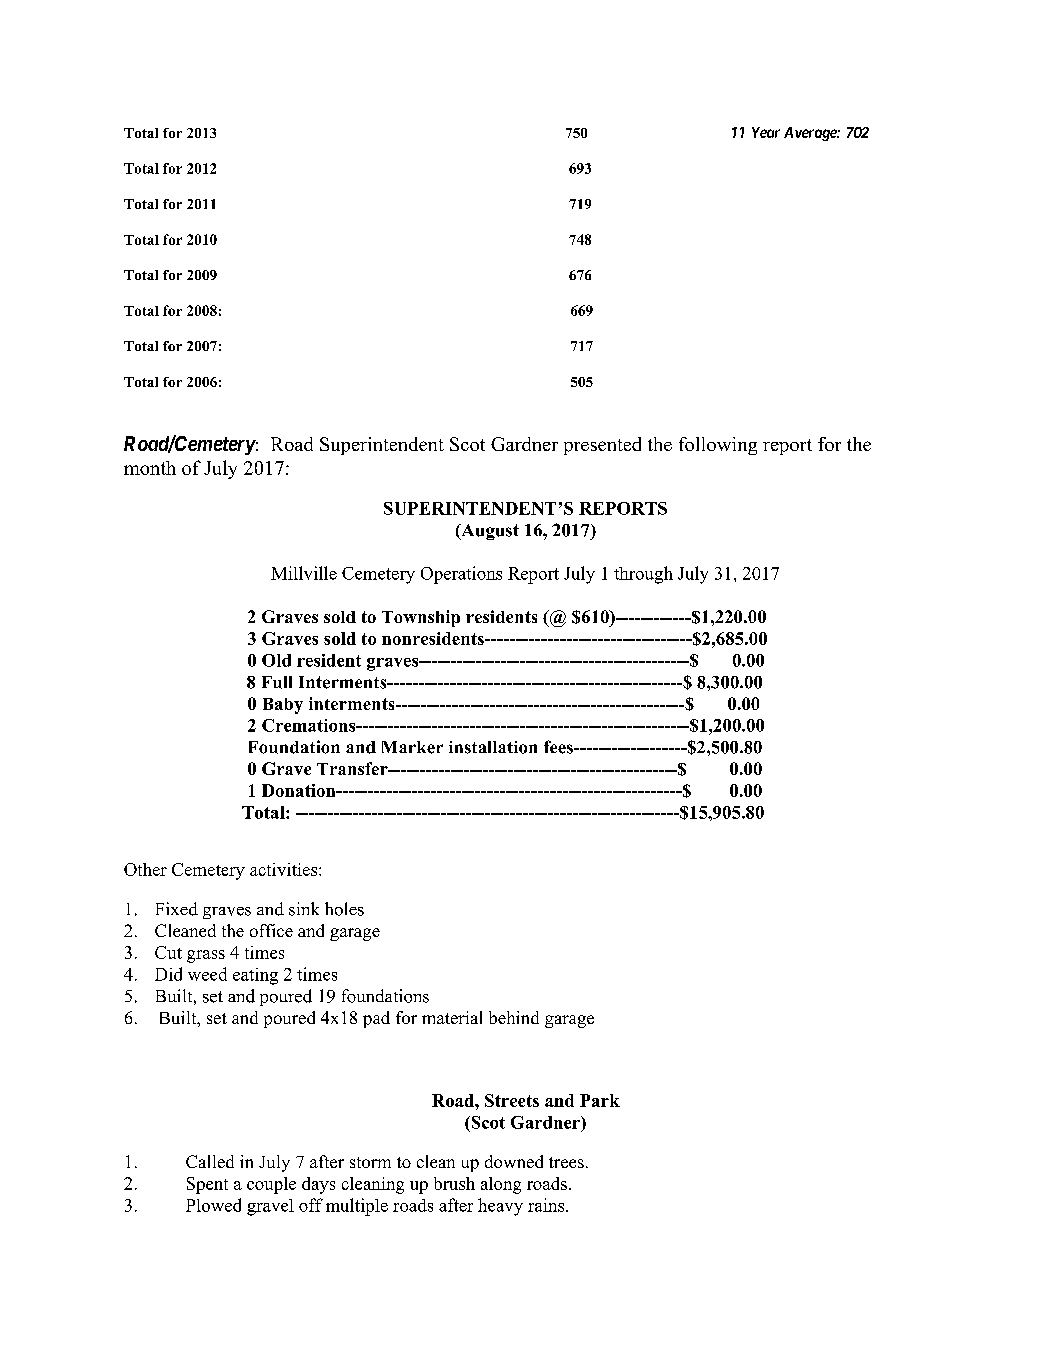 This screenshot has height=1360, width=1051. What do you see at coordinates (277, 682) in the screenshot?
I see `Full` at bounding box center [277, 682].
